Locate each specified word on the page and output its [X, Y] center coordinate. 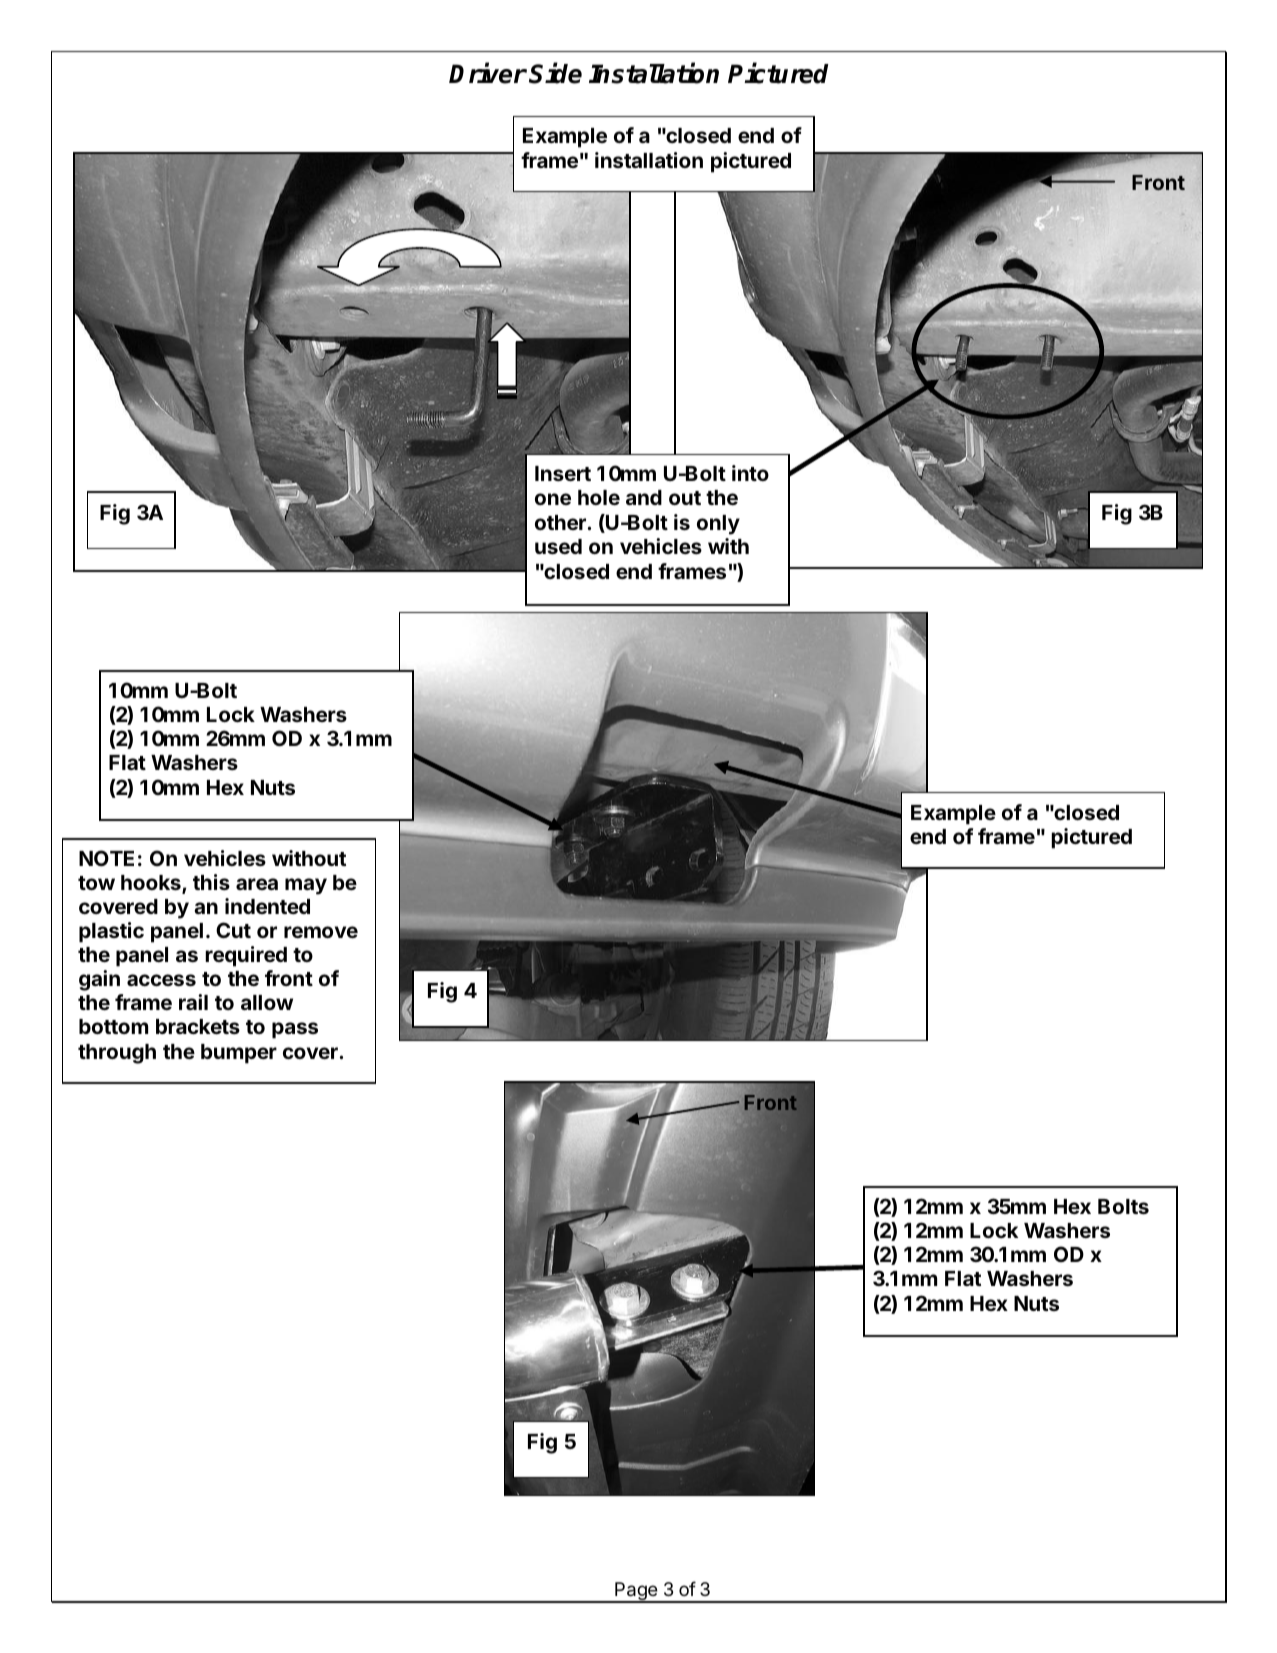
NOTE [106, 858]
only [718, 525]
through [117, 1054]
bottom [113, 1026]
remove [321, 932]
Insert [563, 473]
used [558, 546]
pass [295, 1030]
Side [555, 73]
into [750, 473]
